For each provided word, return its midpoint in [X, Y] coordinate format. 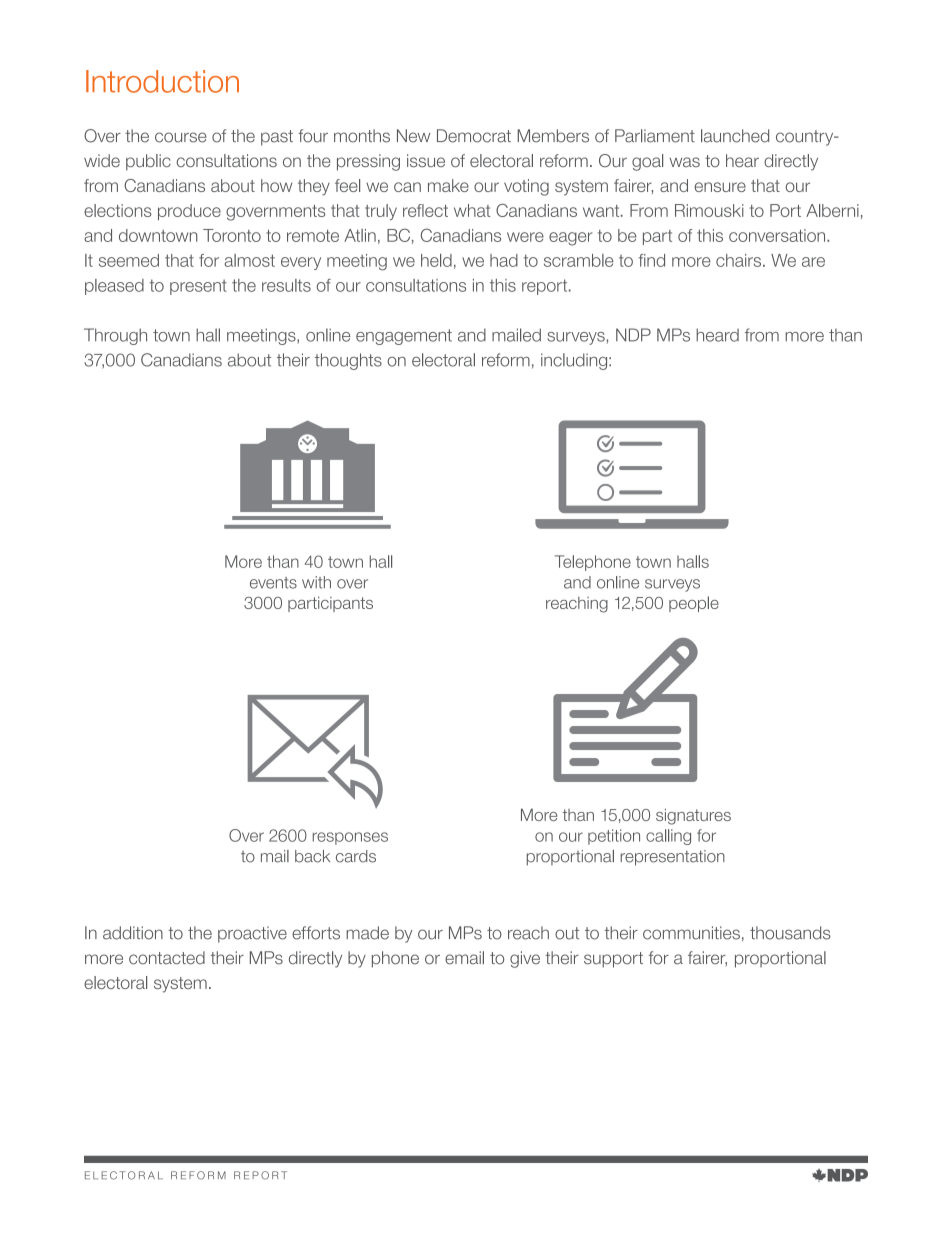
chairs [740, 260]
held [436, 260]
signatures [693, 816]
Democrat [474, 136]
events [273, 583]
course [181, 137]
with [316, 582]
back [312, 856]
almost [249, 260]
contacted [167, 958]
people [694, 604]
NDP [633, 335]
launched [735, 136]
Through [115, 336]
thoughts [348, 361]
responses [350, 838]
